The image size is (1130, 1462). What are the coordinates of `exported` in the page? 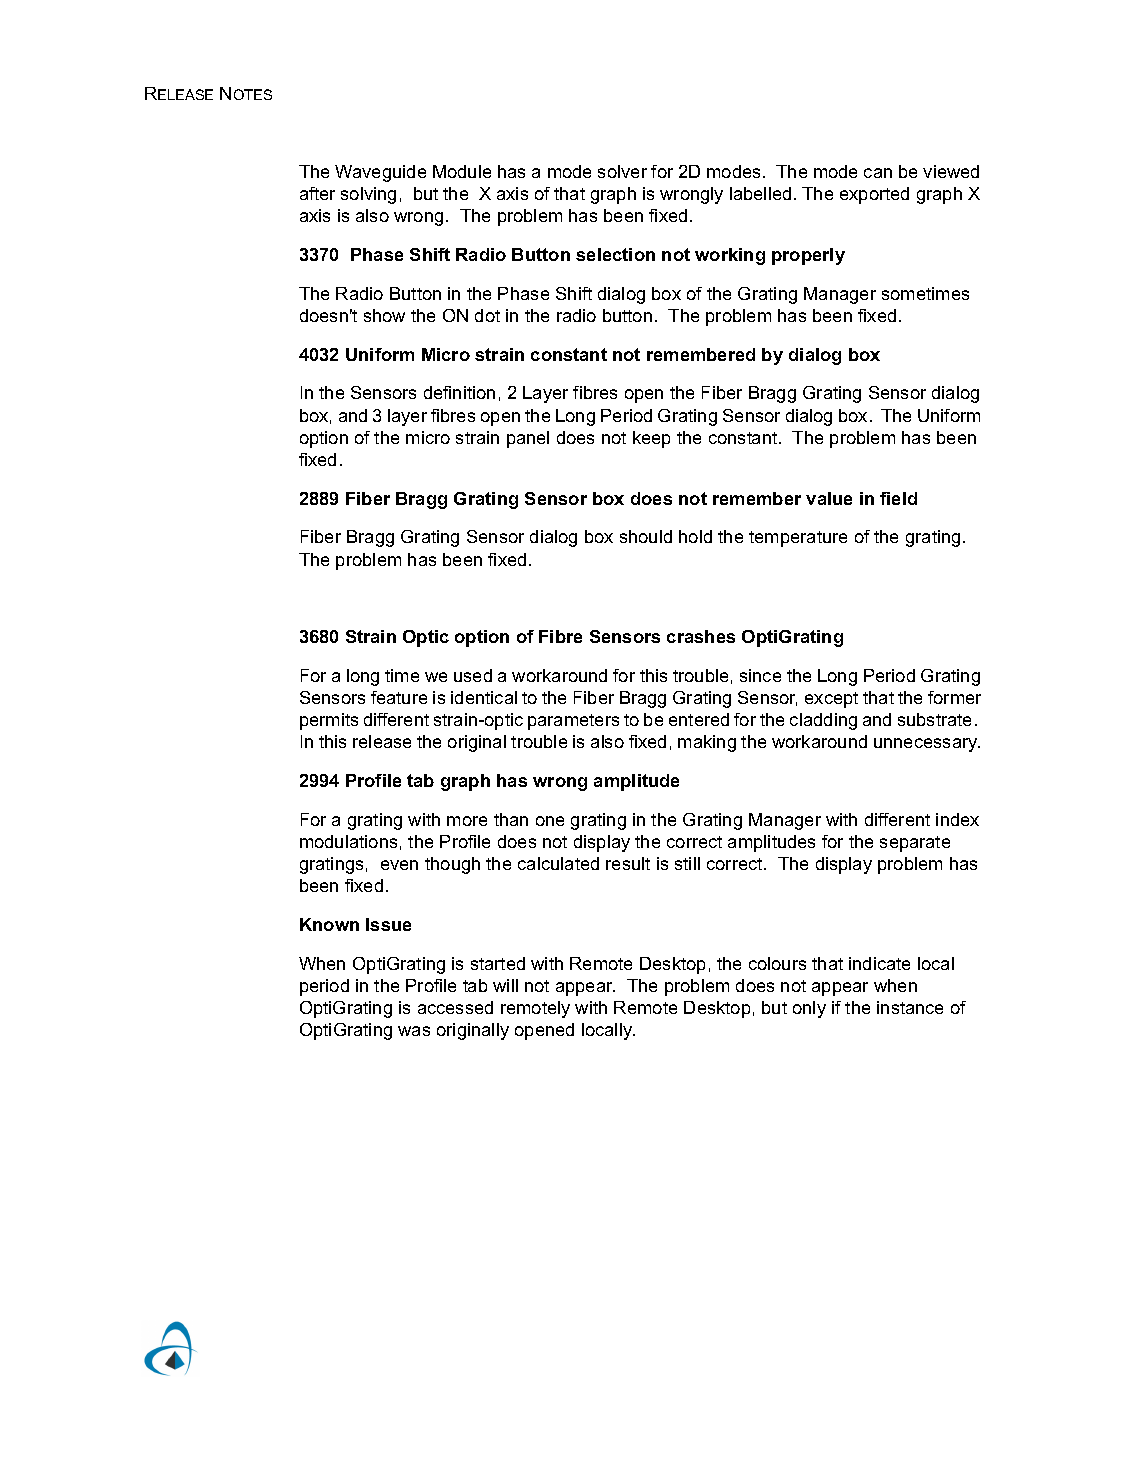 It's located at (874, 195).
